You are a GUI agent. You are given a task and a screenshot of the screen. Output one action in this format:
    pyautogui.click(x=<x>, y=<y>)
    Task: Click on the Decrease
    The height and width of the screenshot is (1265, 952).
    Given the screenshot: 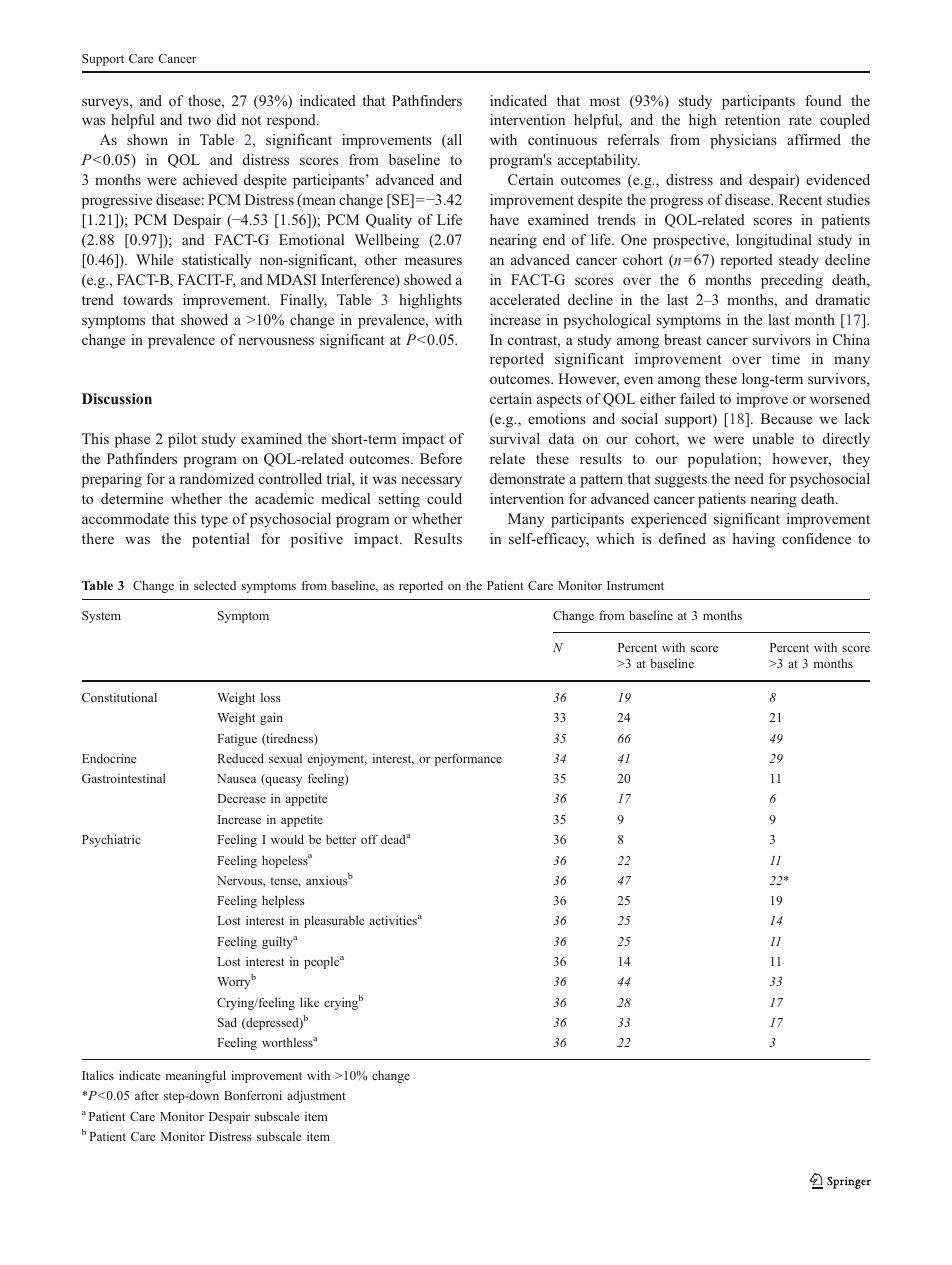 What is the action you would take?
    pyautogui.click(x=241, y=798)
